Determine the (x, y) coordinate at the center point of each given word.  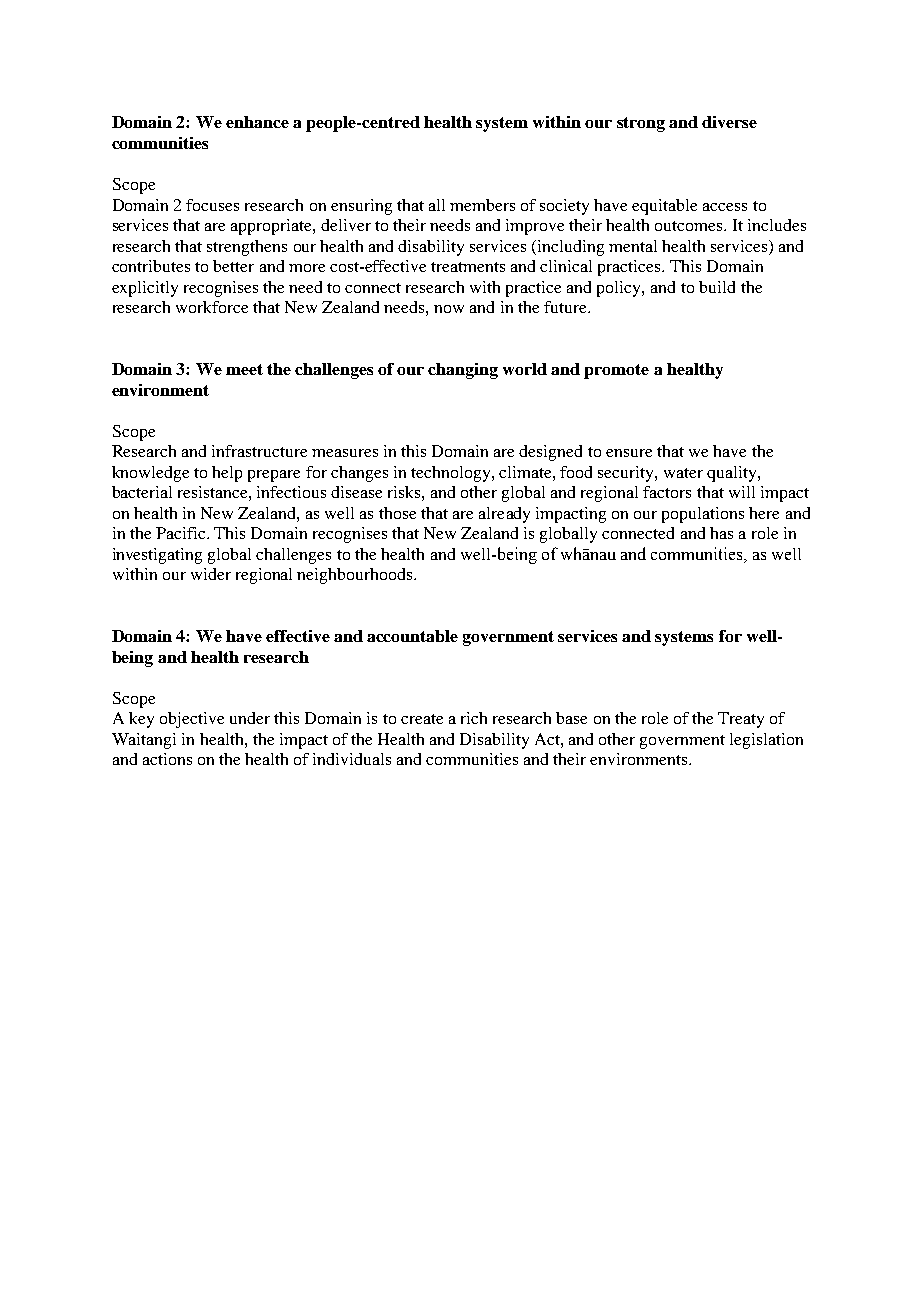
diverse (729, 122)
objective (192, 720)
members (482, 205)
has (721, 533)
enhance (257, 122)
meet (244, 369)
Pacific (182, 533)
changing (463, 371)
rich (474, 718)
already (504, 515)
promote (616, 371)
